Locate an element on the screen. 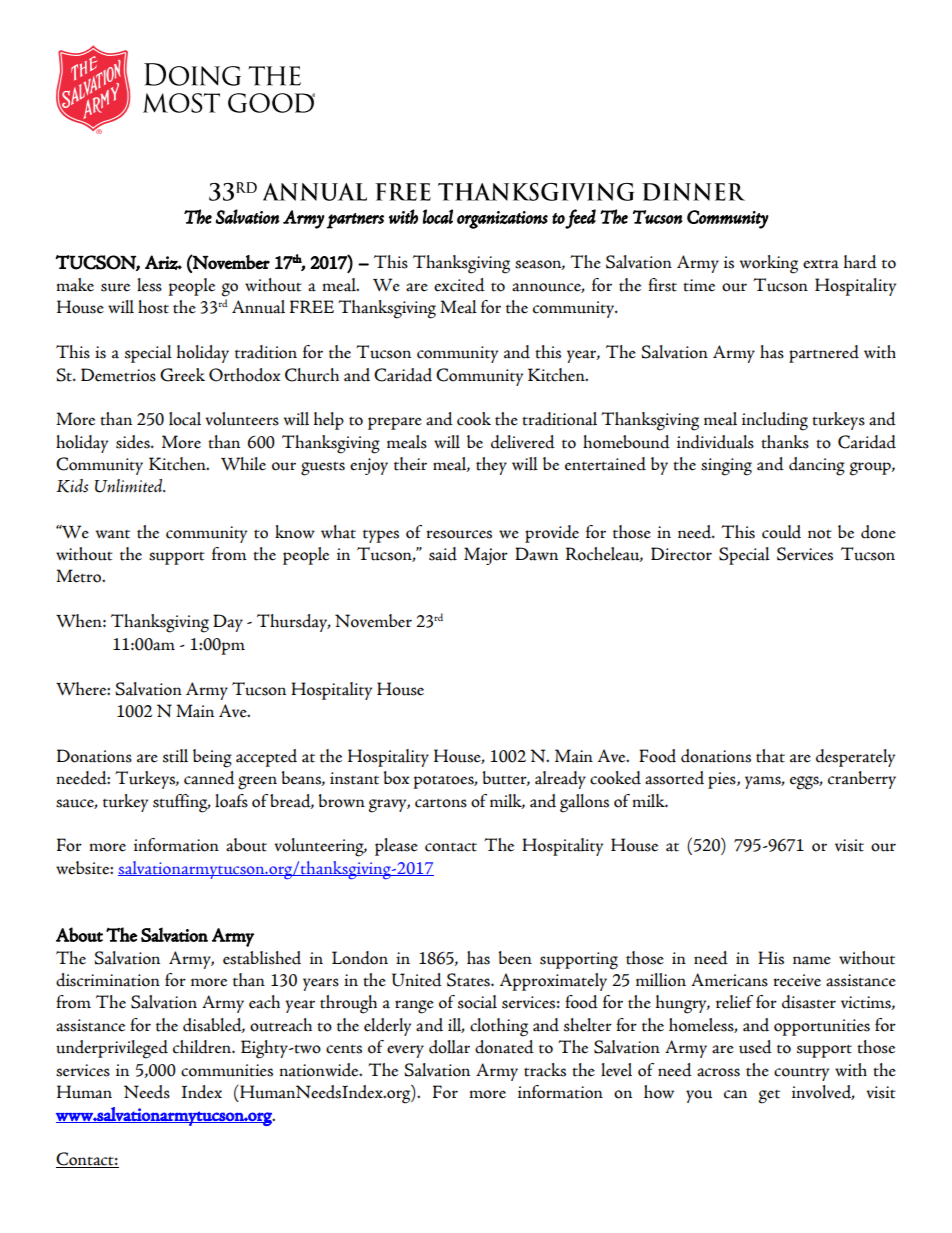 Image resolution: width=952 pixels, height=1233 pixels. Major is located at coordinates (486, 556).
